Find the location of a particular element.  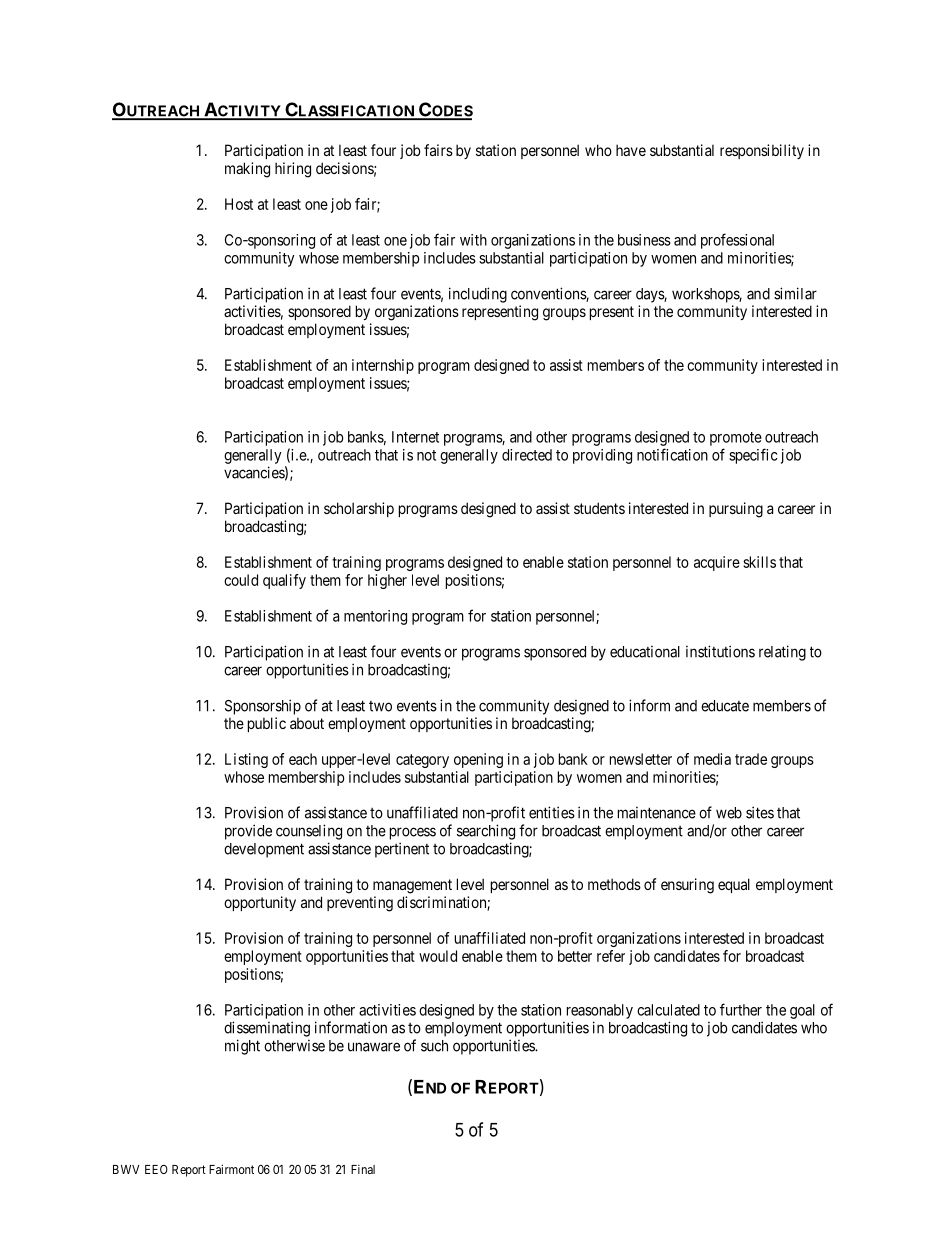

BWV is located at coordinates (126, 1169).
